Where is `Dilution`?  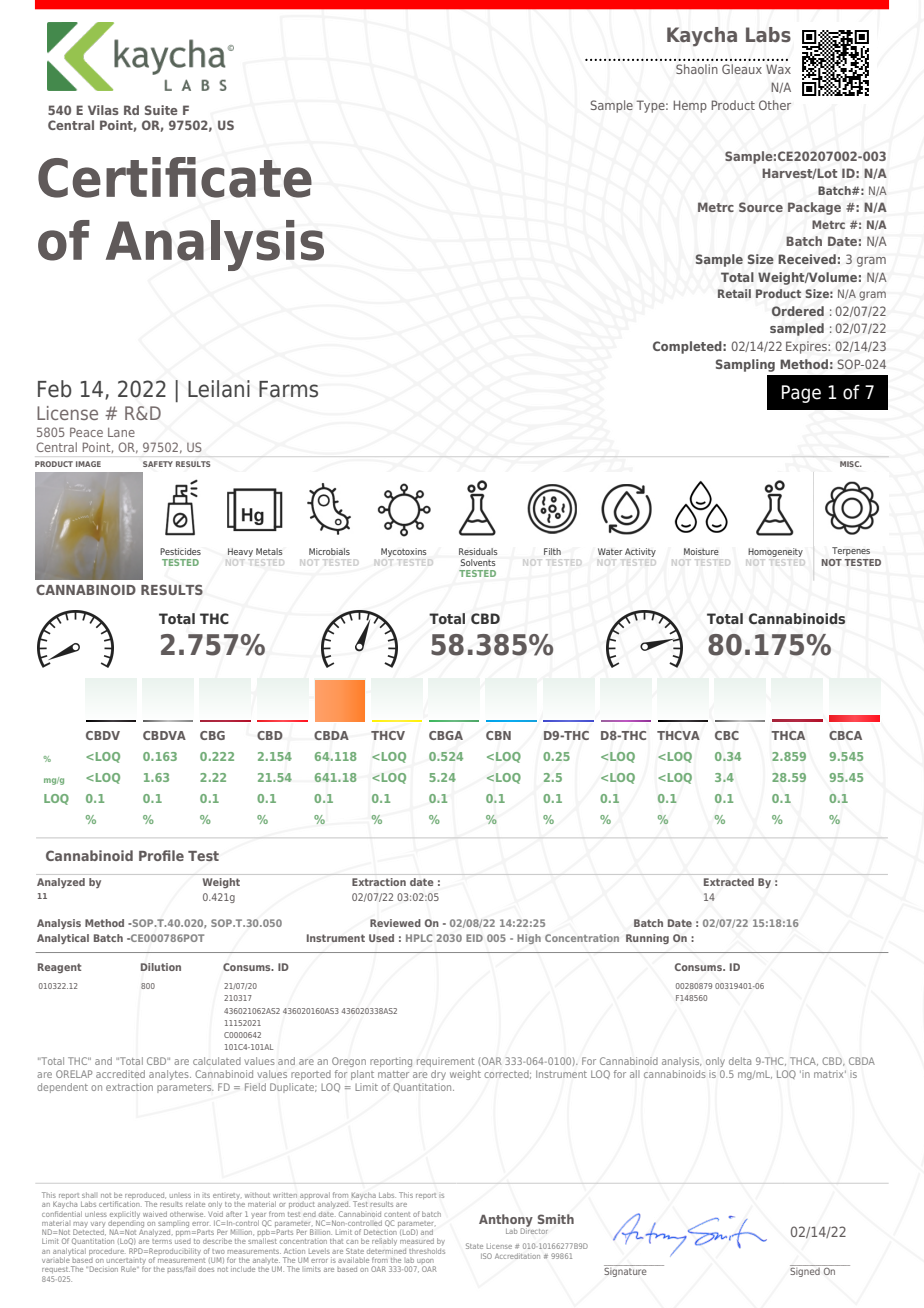 Dilution is located at coordinates (161, 967).
